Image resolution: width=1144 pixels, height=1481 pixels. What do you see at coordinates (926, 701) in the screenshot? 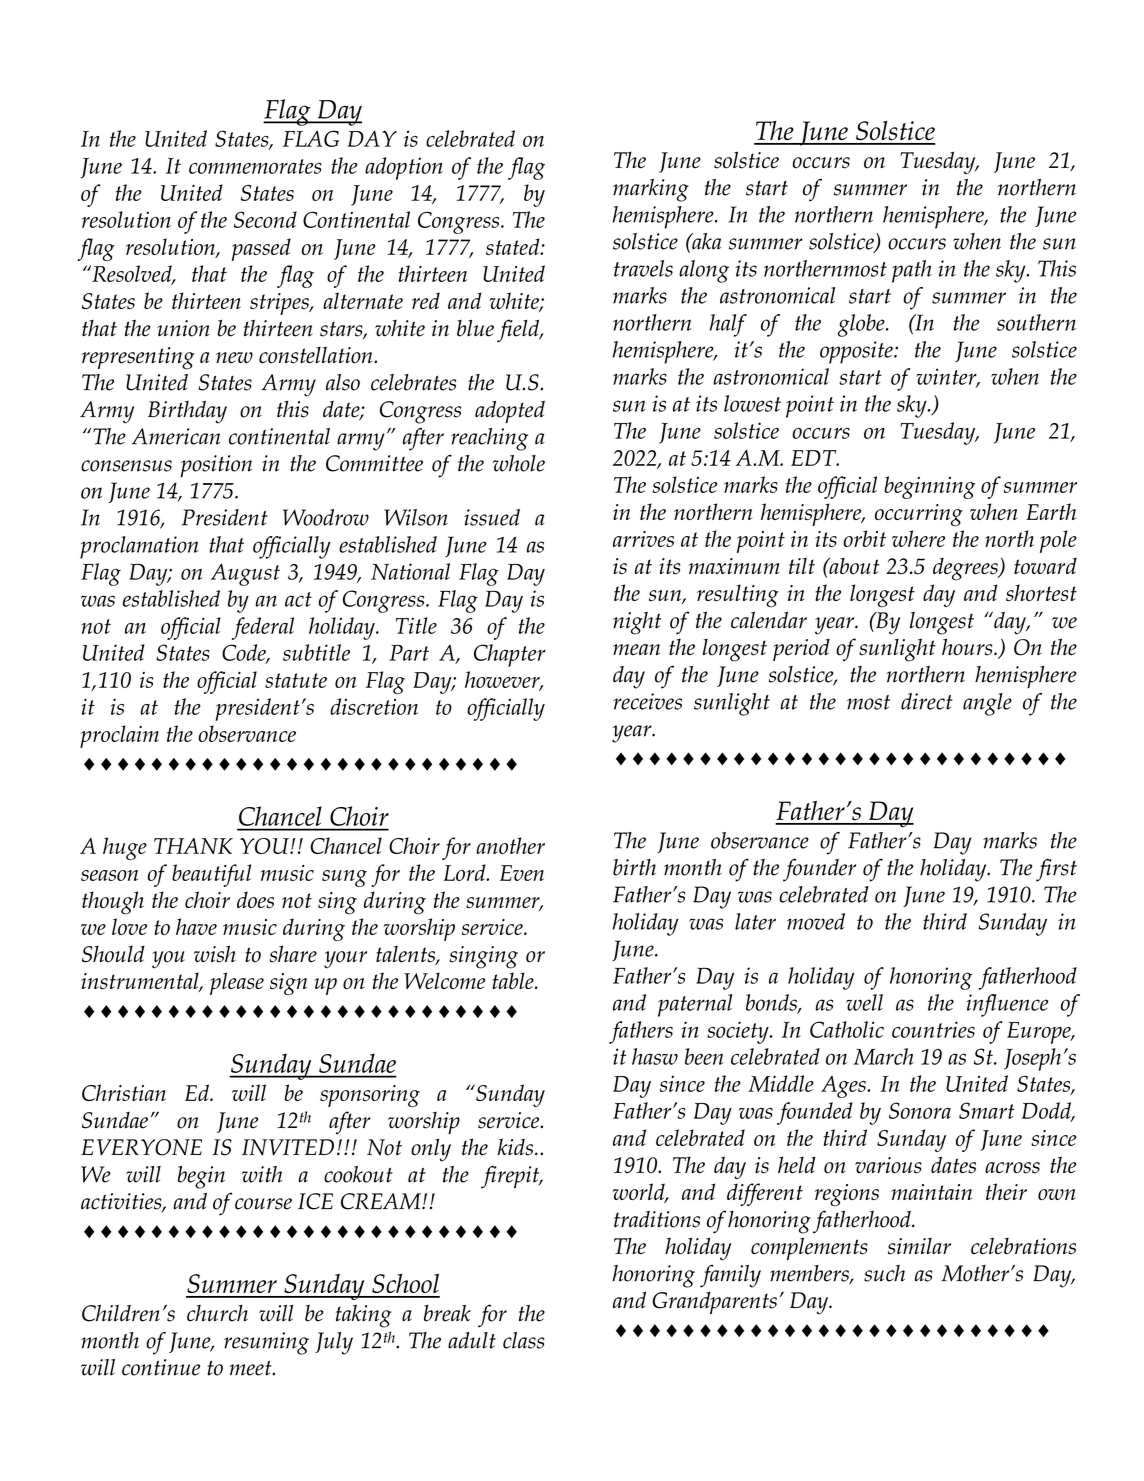
I see `direct` at bounding box center [926, 701].
